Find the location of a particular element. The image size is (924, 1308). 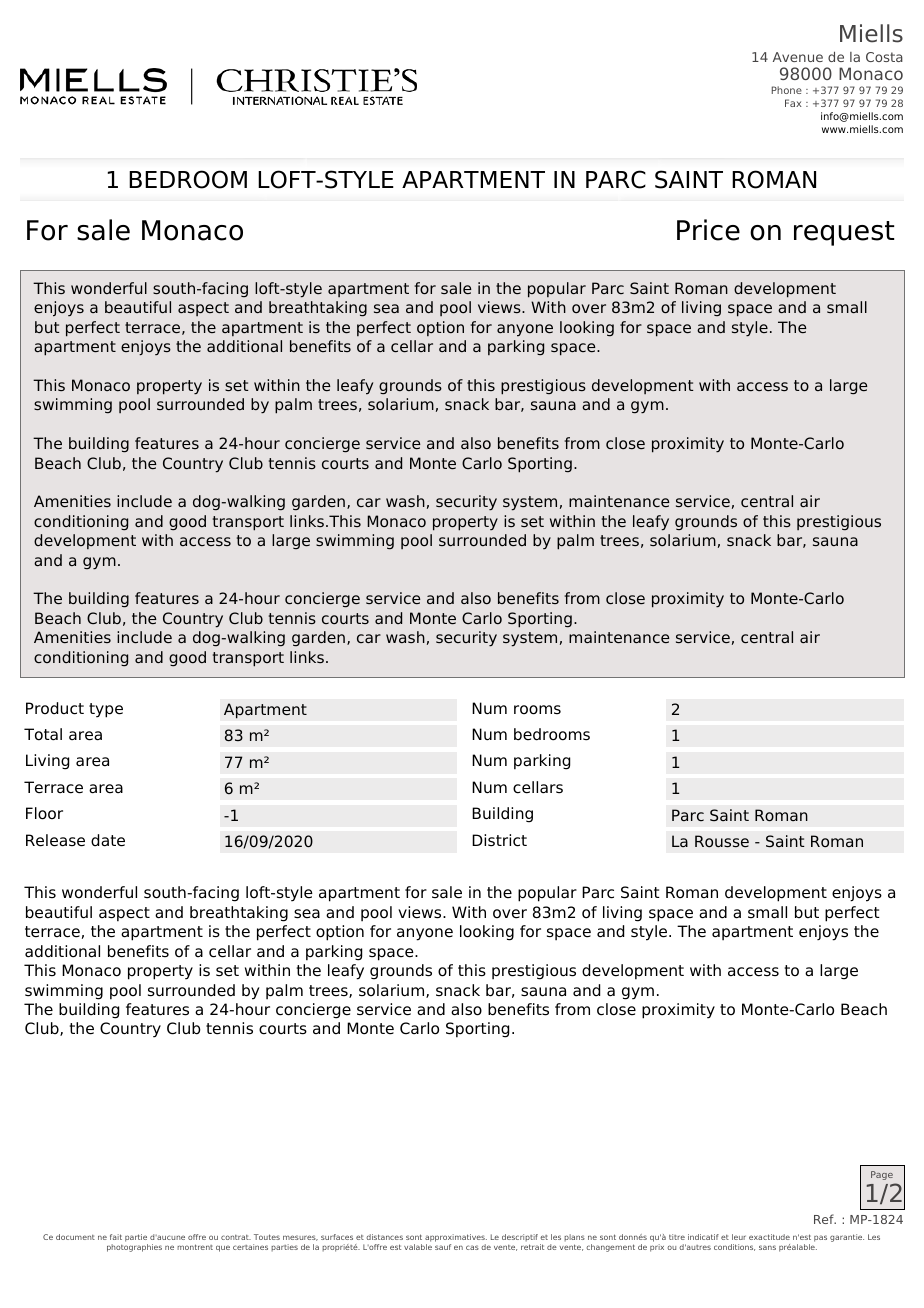

date is located at coordinates (108, 840).
